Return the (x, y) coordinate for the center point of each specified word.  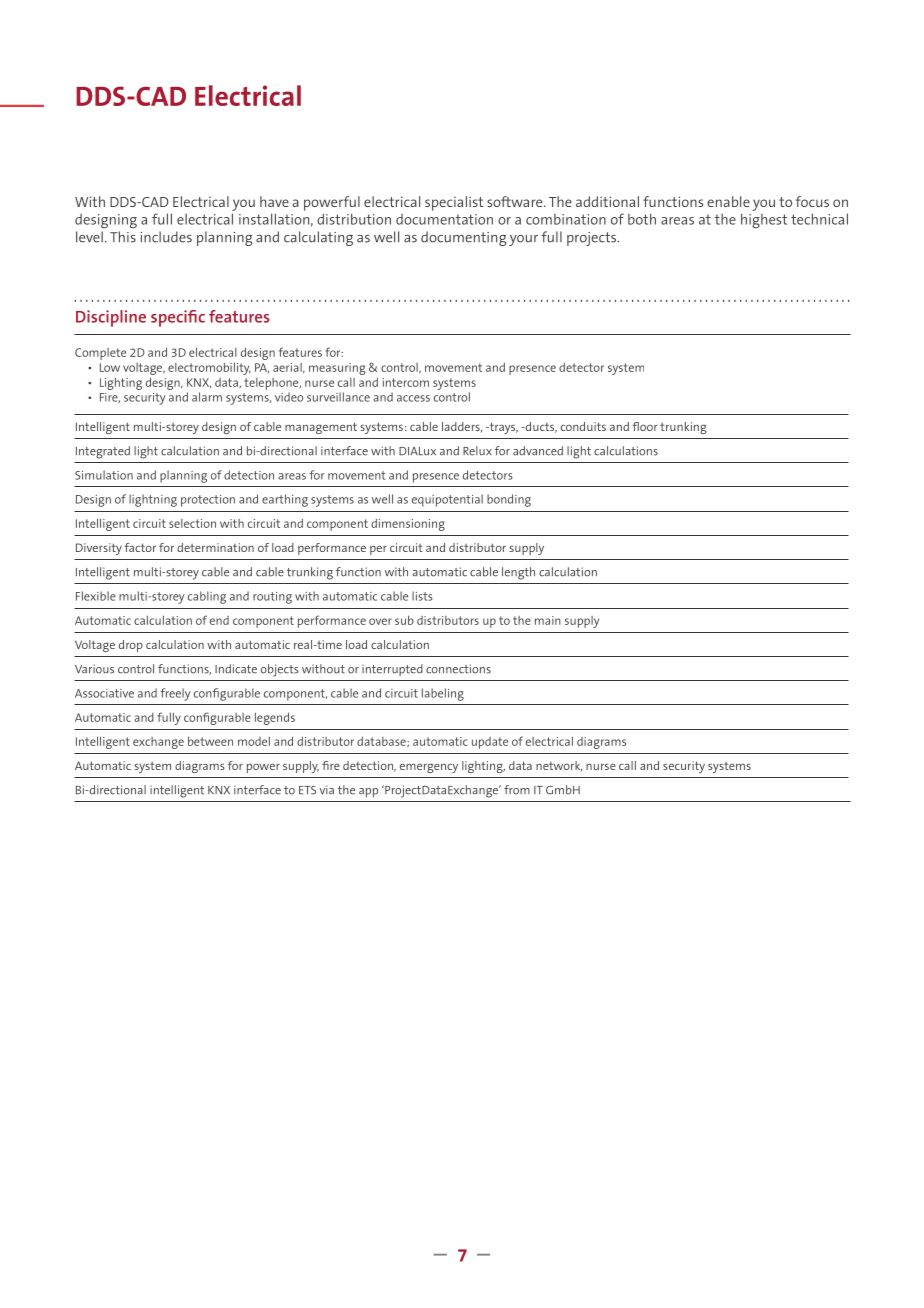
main (548, 620)
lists (422, 596)
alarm (207, 397)
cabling (207, 597)
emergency (429, 768)
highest (764, 221)
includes (166, 237)
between (210, 741)
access (413, 398)
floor (645, 426)
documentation (444, 219)
